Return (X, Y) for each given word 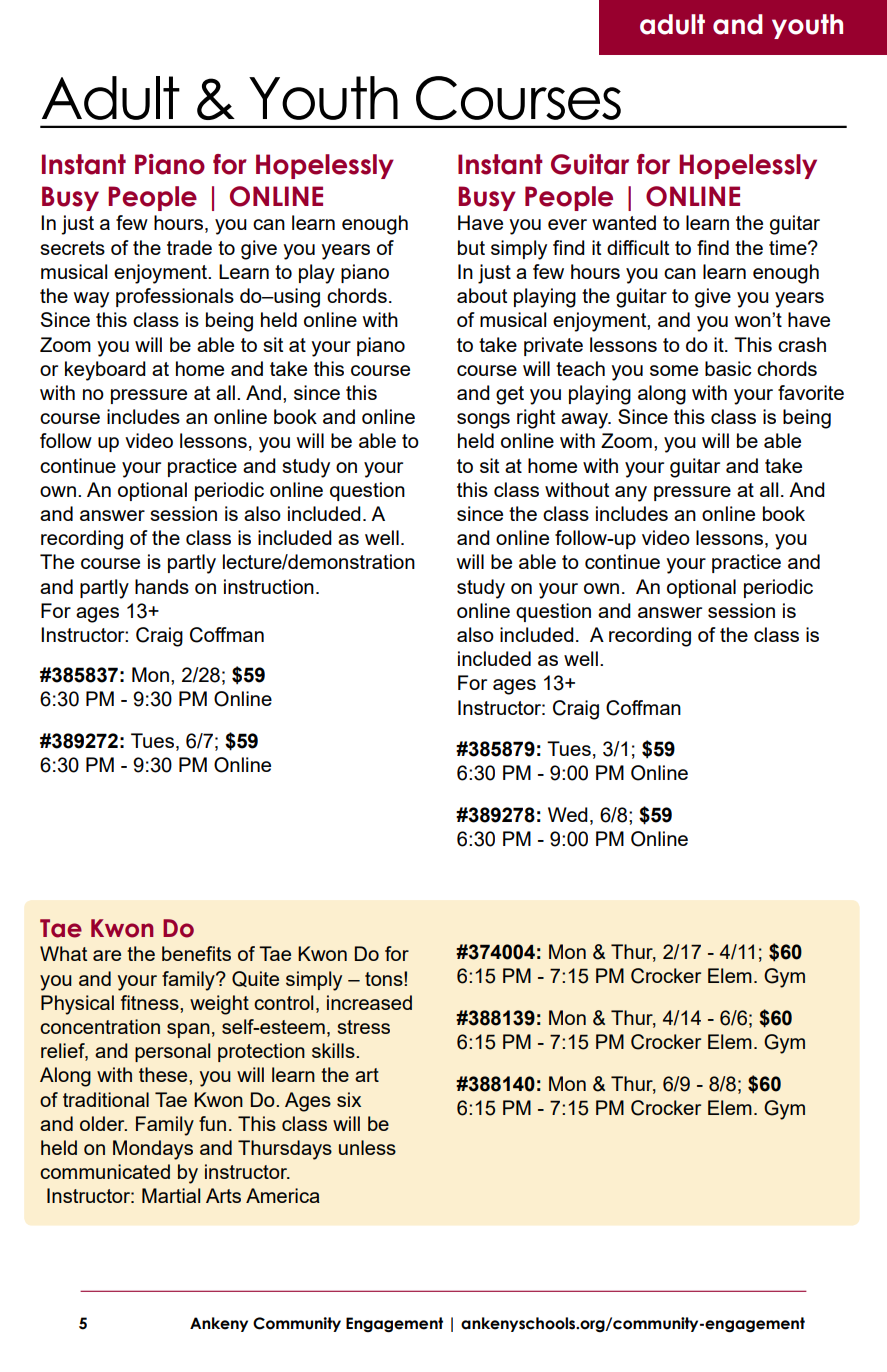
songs (483, 421)
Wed (568, 814)
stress (363, 1027)
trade (189, 247)
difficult (638, 247)
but (471, 247)
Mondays (153, 1150)
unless (367, 1147)
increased (369, 1002)
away (585, 421)
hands (162, 586)
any (631, 494)
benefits (196, 953)
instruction (269, 586)
